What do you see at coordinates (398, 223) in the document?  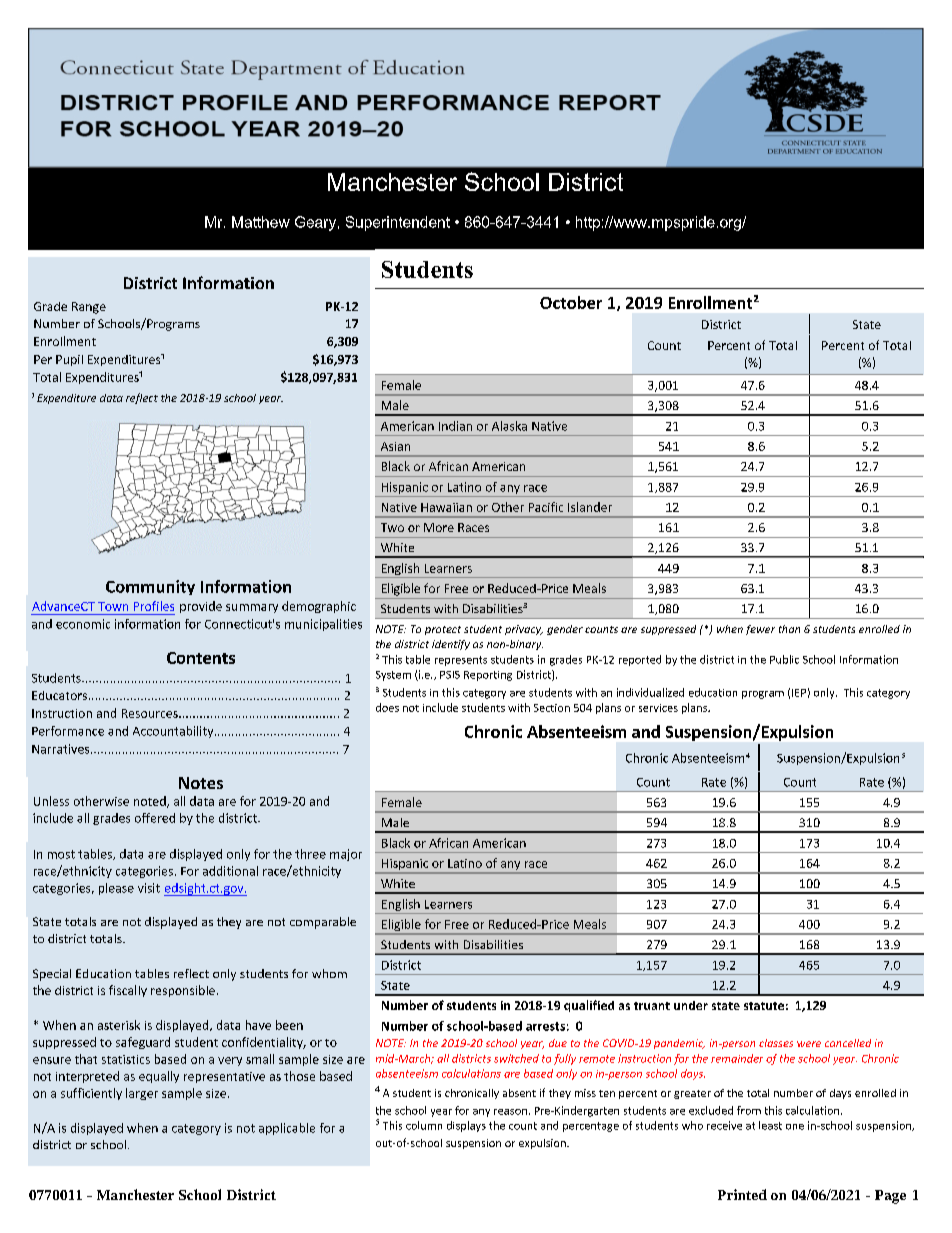 I see `Superintendent` at bounding box center [398, 223].
